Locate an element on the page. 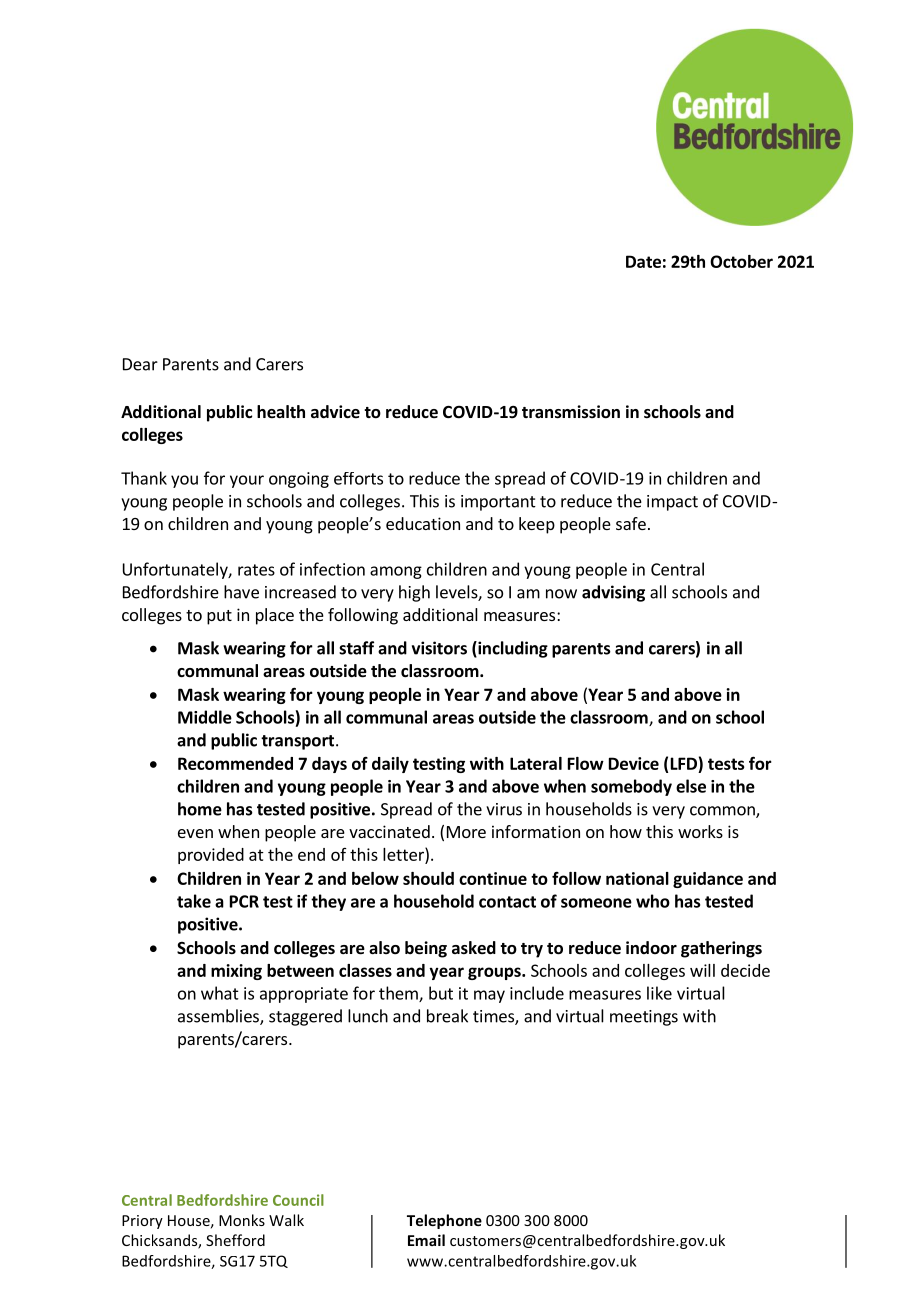  high is located at coordinates (414, 593).
